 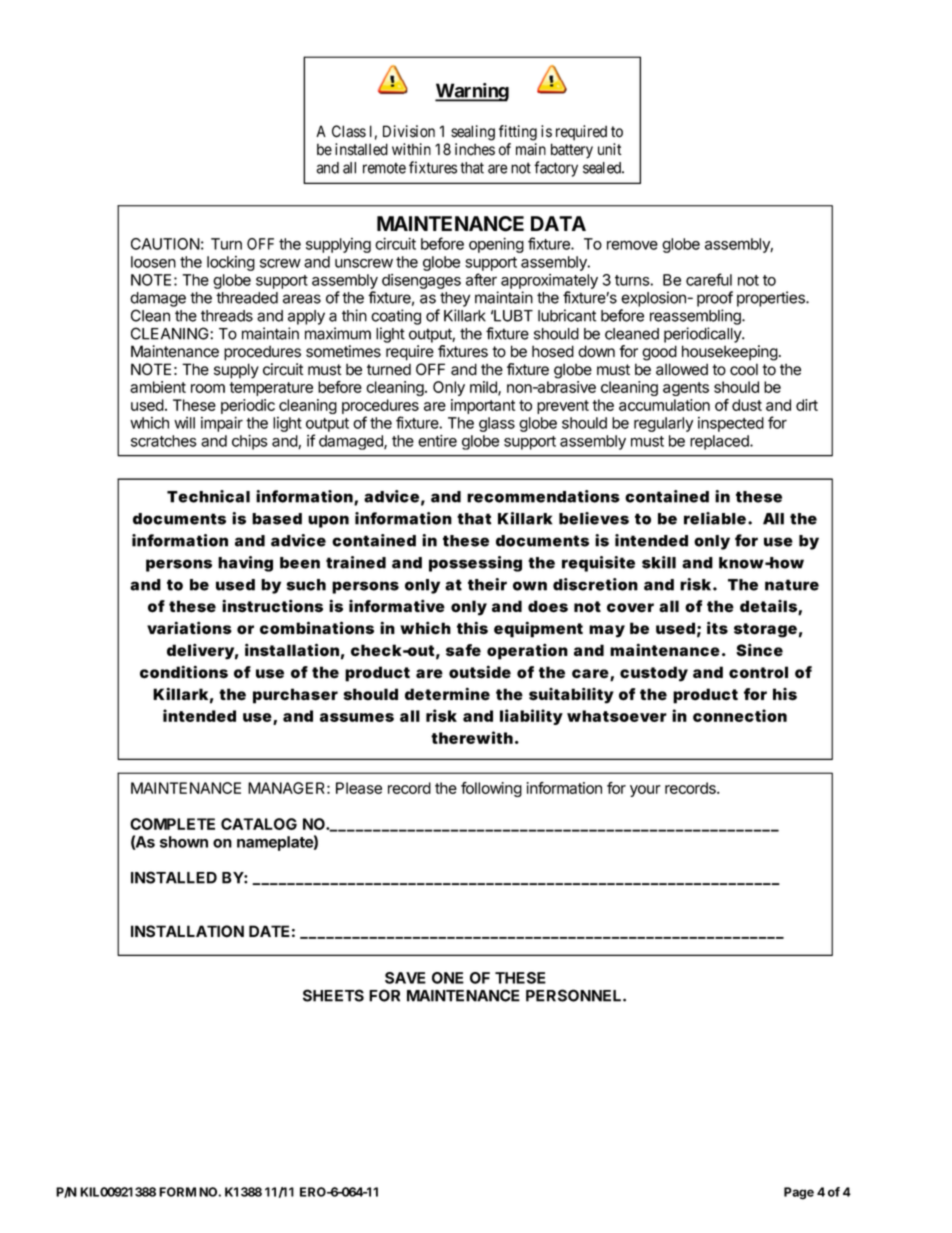 I want to click on PERSONNEL, so click(x=575, y=995).
